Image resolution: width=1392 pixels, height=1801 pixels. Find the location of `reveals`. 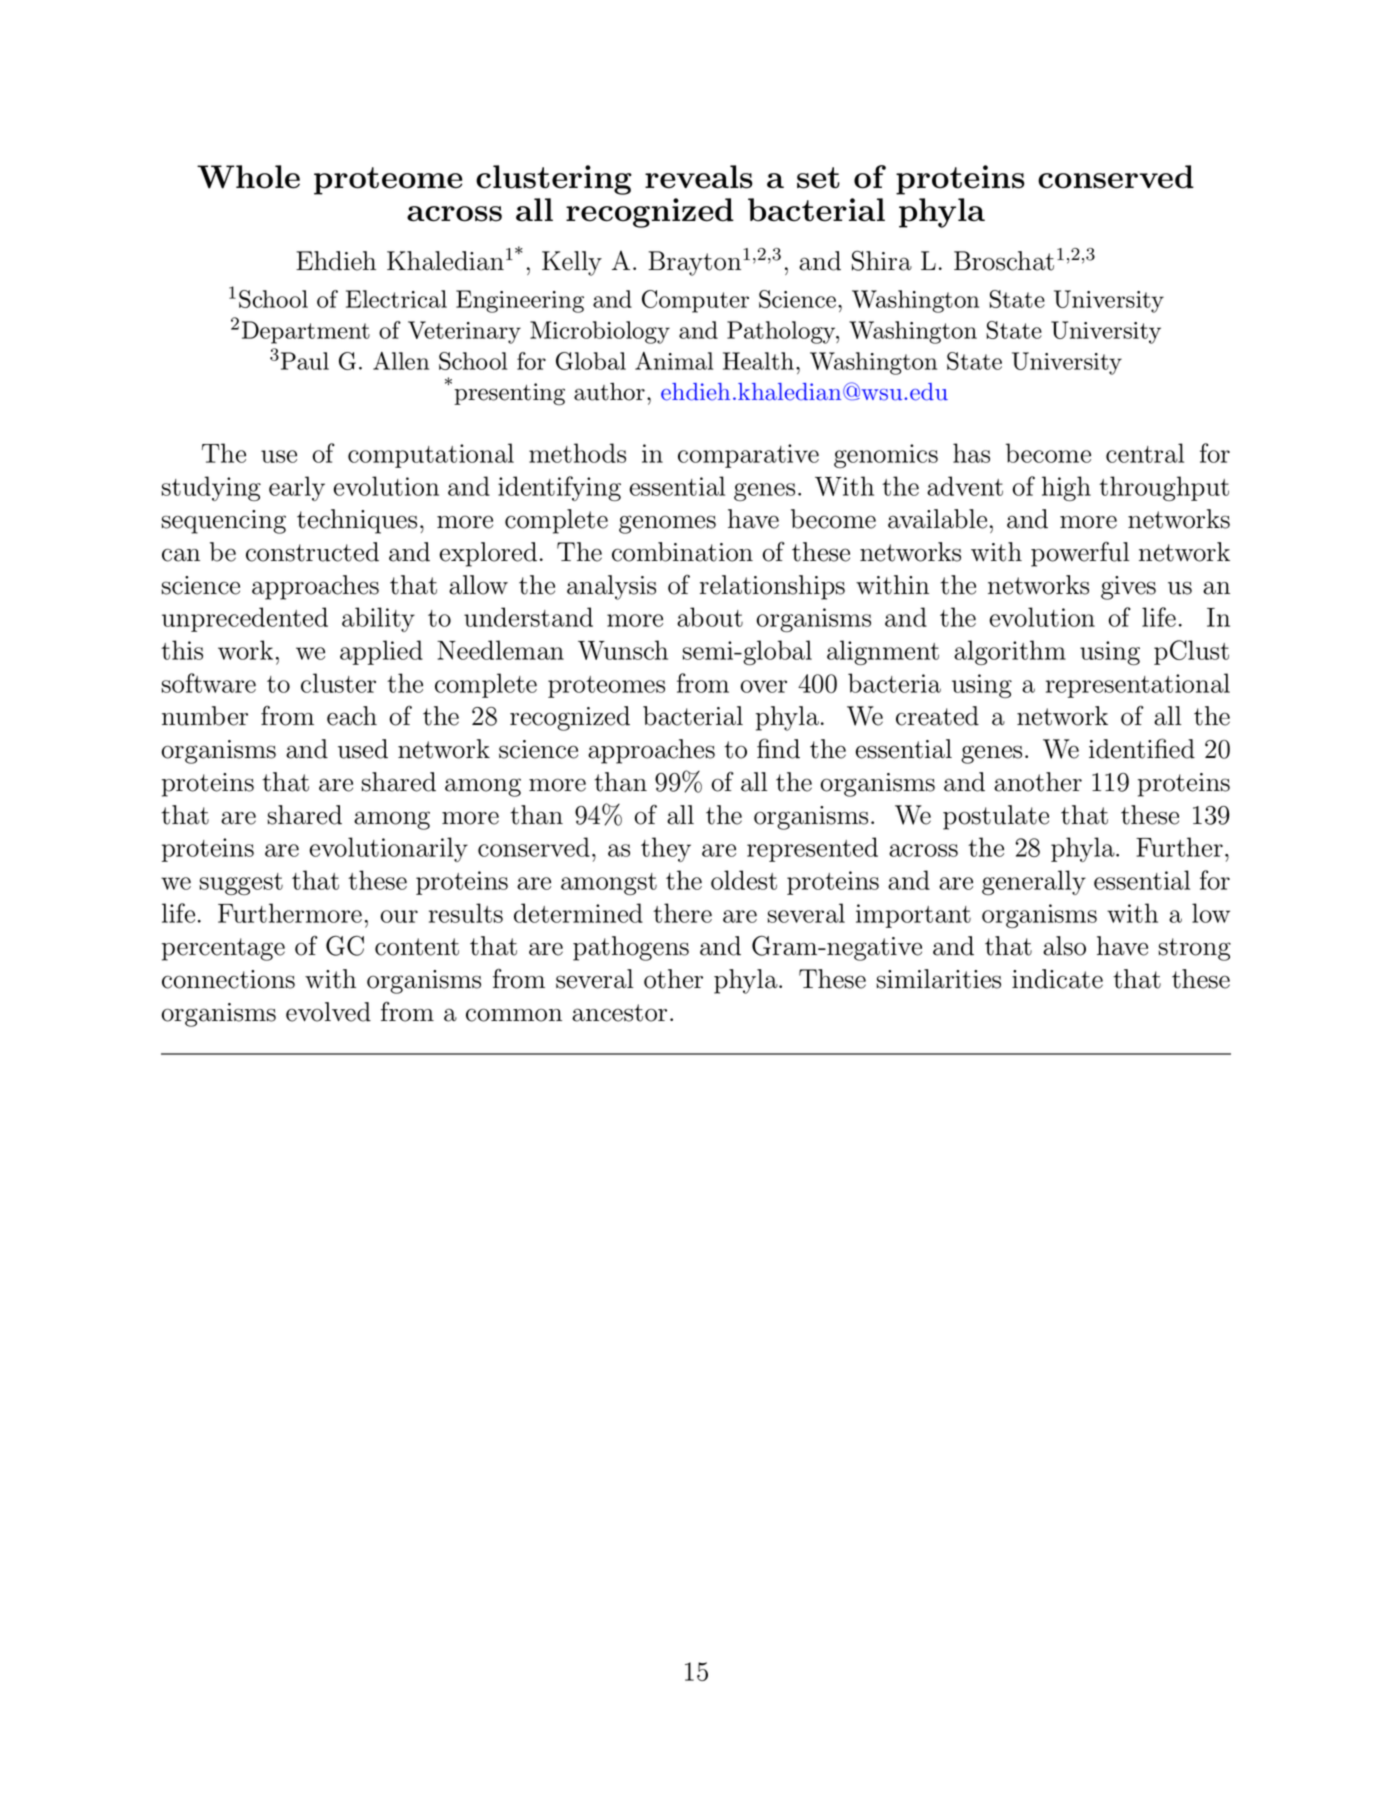

reveals is located at coordinates (699, 177).
